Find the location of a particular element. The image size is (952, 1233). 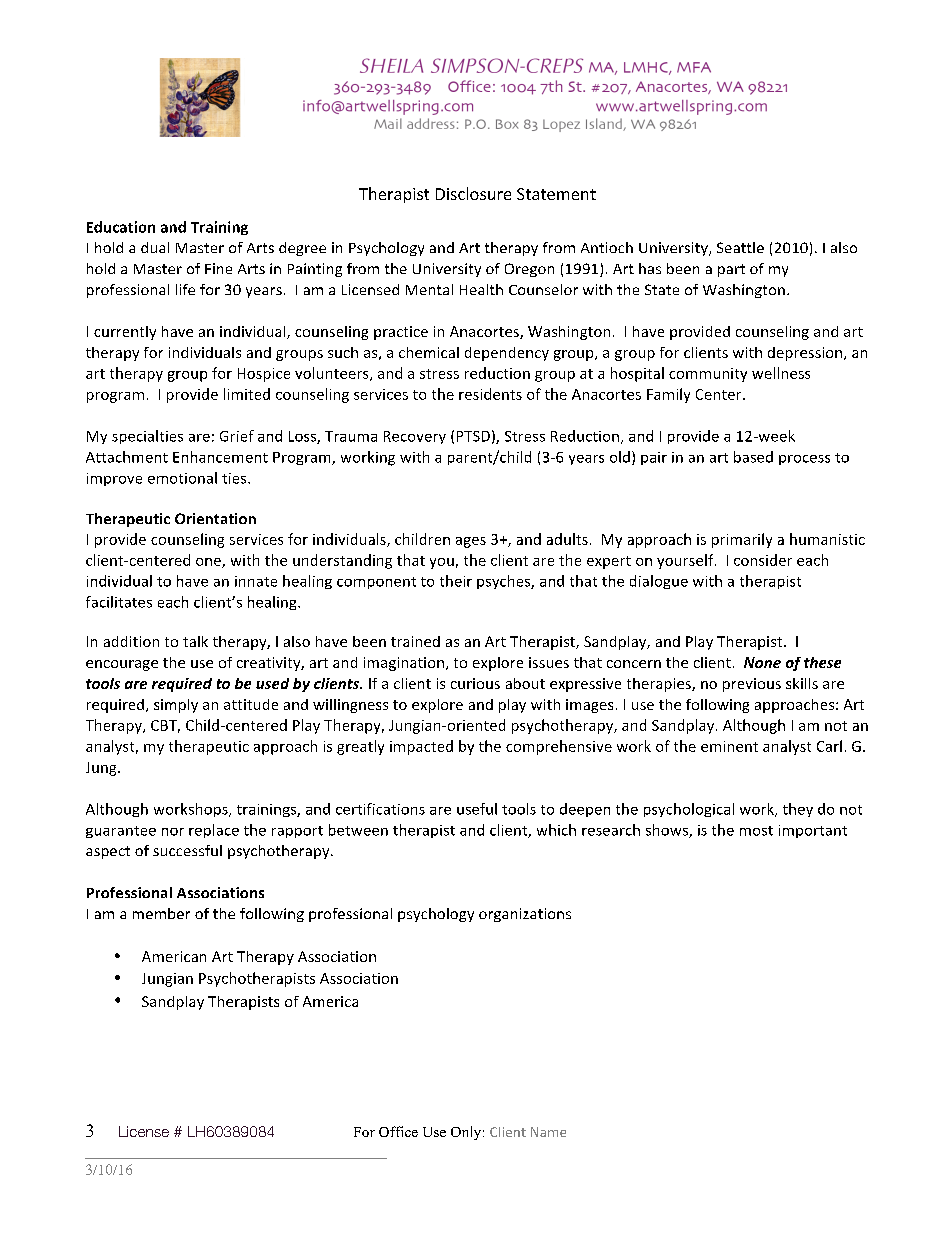

Seattle is located at coordinates (740, 247).
